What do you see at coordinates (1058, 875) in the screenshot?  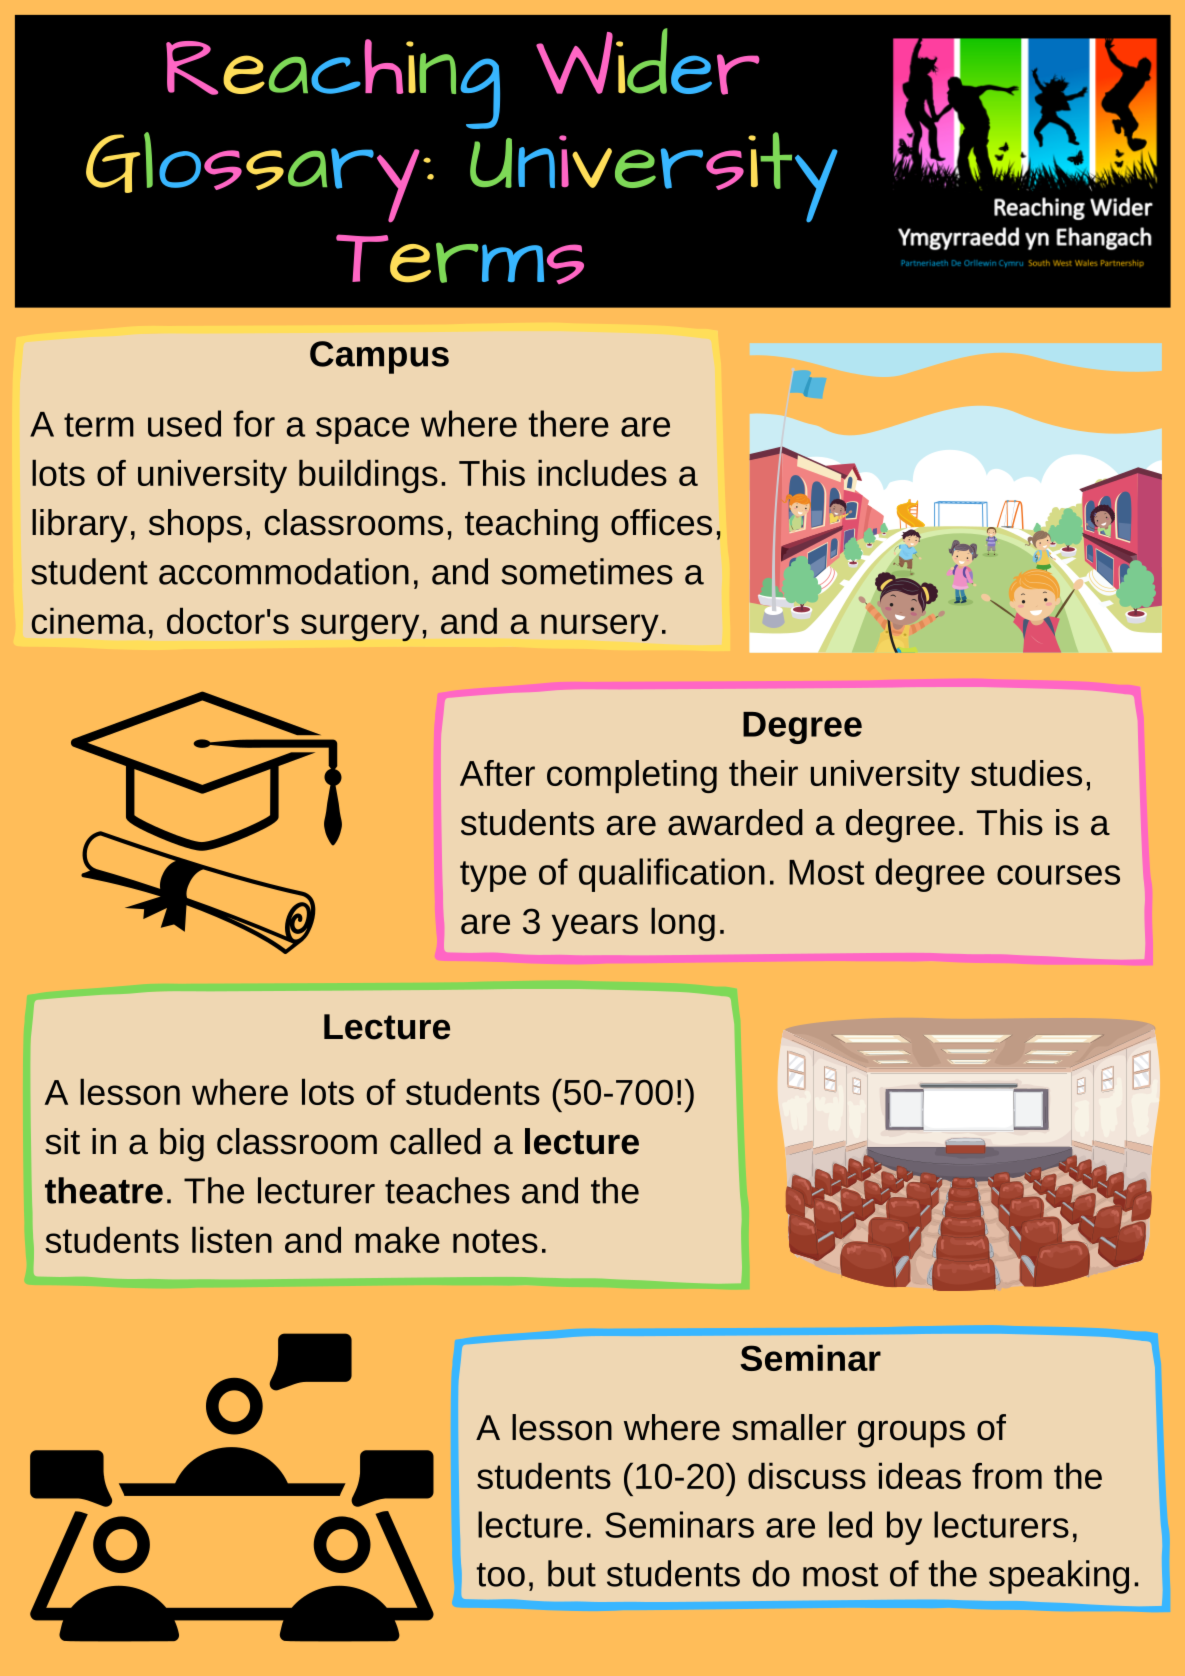 I see `courses` at bounding box center [1058, 875].
